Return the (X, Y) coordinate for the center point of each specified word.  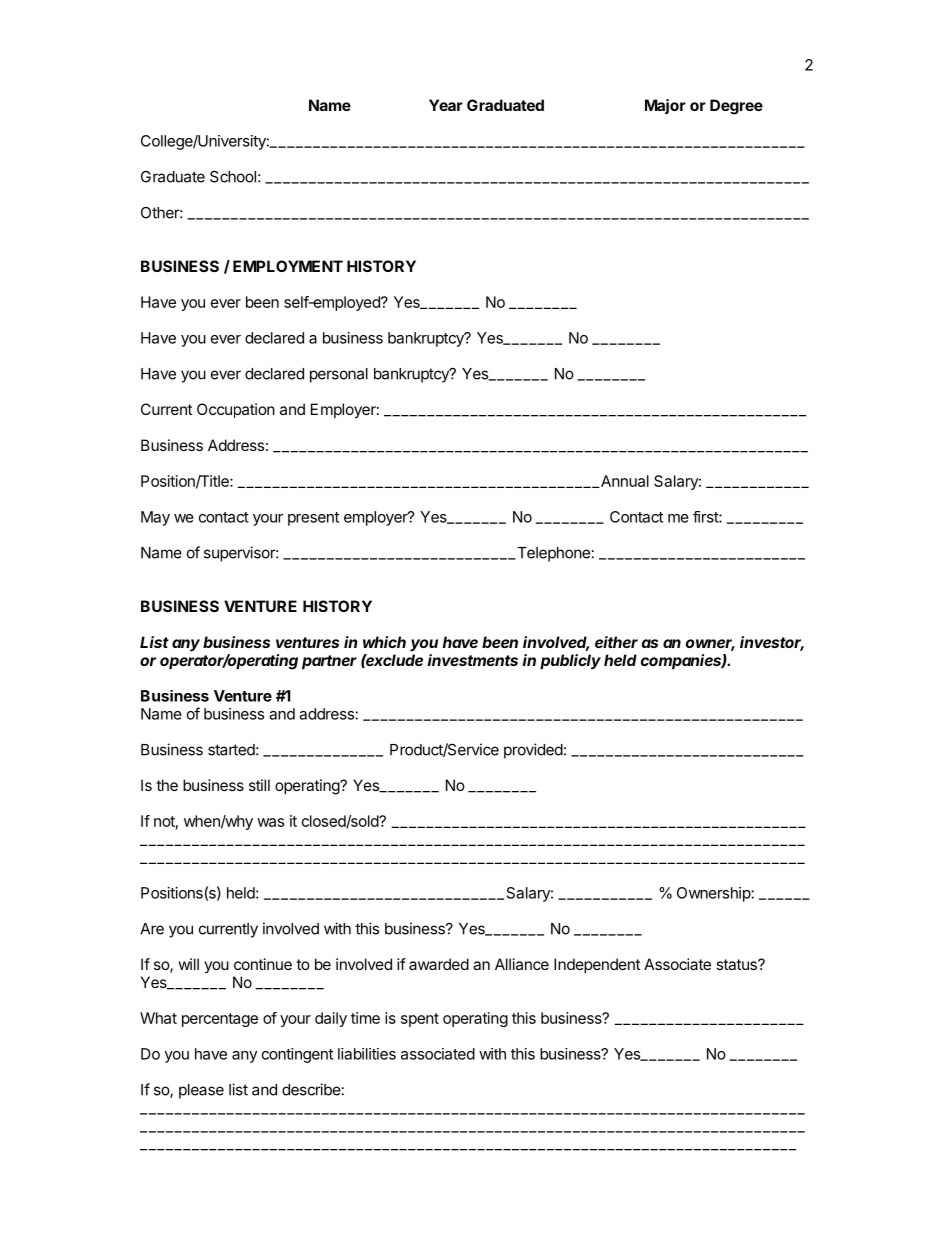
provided (533, 751)
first (706, 517)
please (201, 1091)
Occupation (236, 410)
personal (339, 375)
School (233, 176)
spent (420, 1020)
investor (772, 643)
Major (665, 106)
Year (446, 105)
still (259, 785)
